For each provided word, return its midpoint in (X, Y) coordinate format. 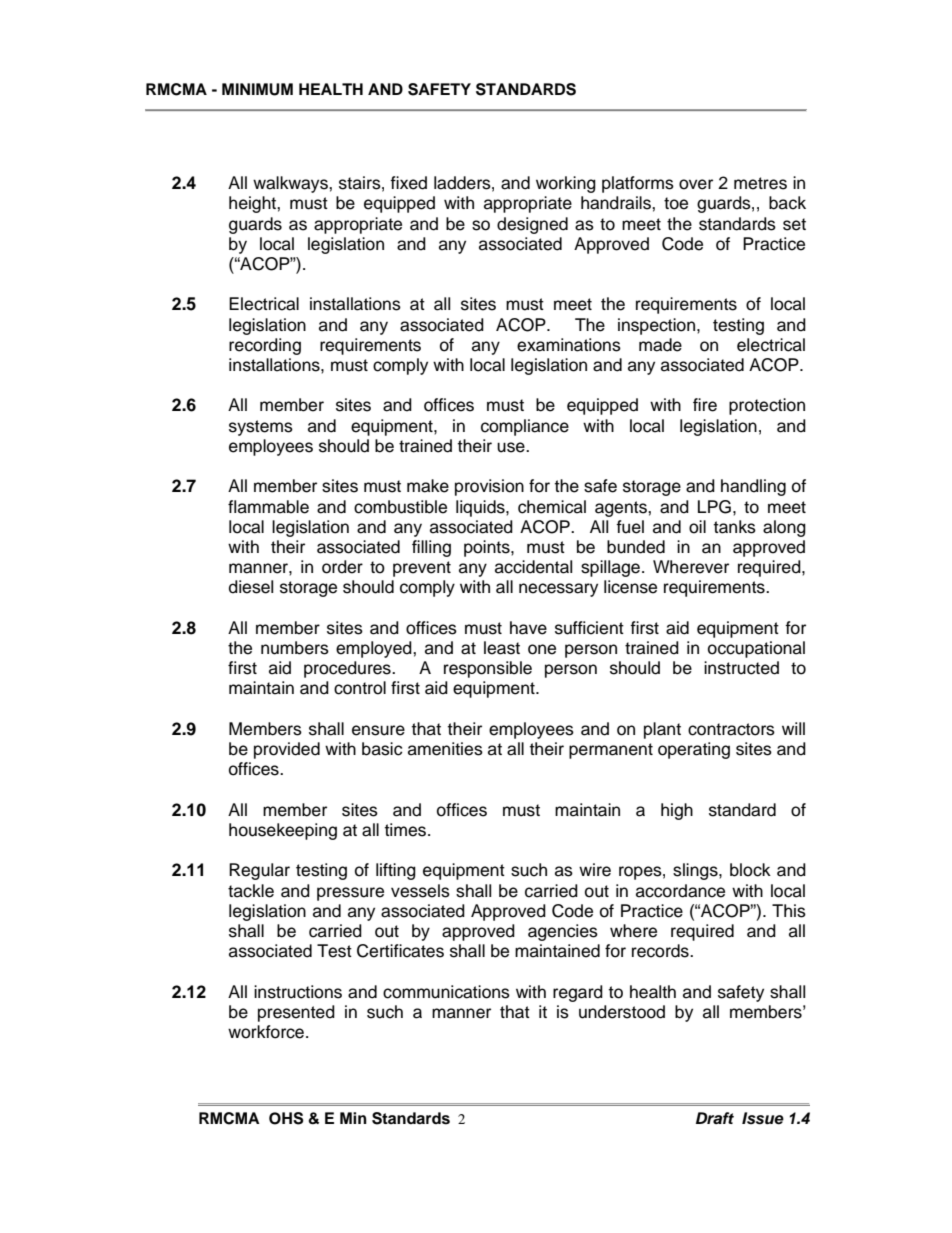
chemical (552, 507)
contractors (731, 729)
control (360, 688)
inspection (658, 326)
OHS (286, 1118)
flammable (268, 507)
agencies (563, 932)
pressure (350, 894)
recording (265, 346)
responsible (488, 669)
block (750, 870)
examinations (569, 345)
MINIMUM (257, 89)
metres (760, 183)
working (566, 184)
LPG (714, 507)
